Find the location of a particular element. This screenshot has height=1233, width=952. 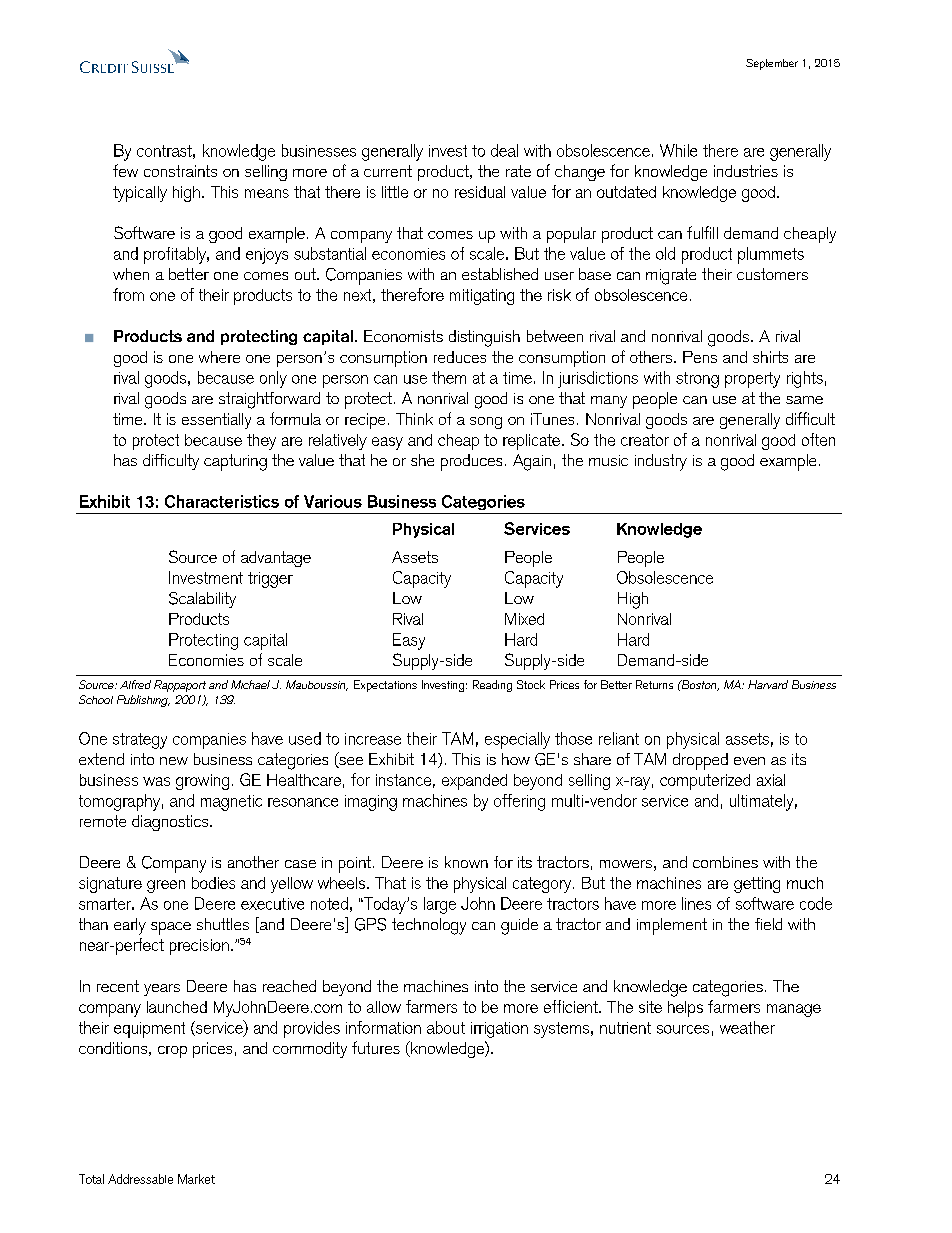

Scalability is located at coordinates (202, 600).
